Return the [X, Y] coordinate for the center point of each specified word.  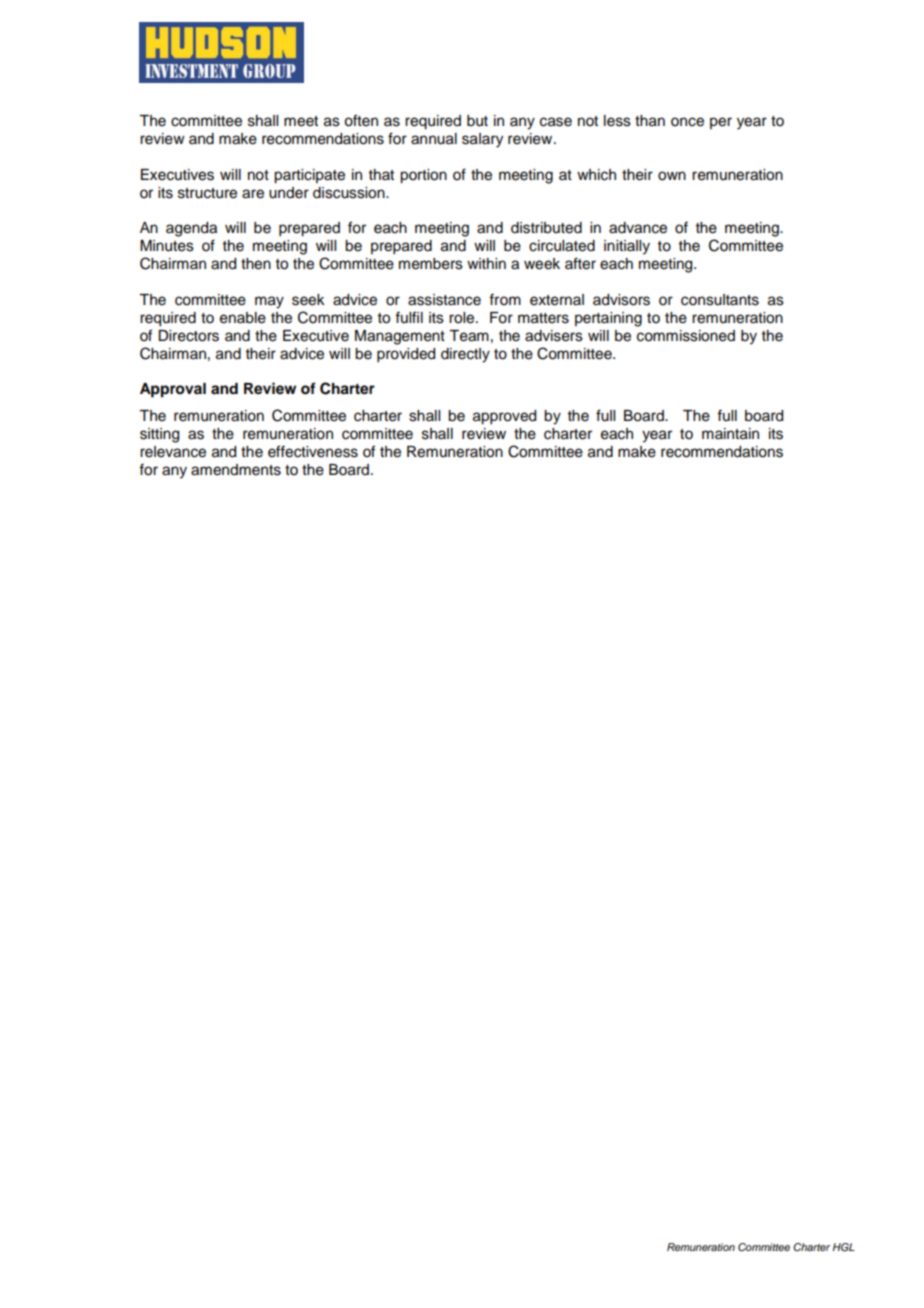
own [672, 176]
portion [423, 176]
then [256, 264]
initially [627, 247]
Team [469, 336]
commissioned [686, 336]
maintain [730, 434]
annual [434, 139]
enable [243, 318]
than [650, 121]
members [431, 264]
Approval [173, 390]
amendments [236, 470]
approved [504, 417]
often [361, 120]
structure [207, 193]
